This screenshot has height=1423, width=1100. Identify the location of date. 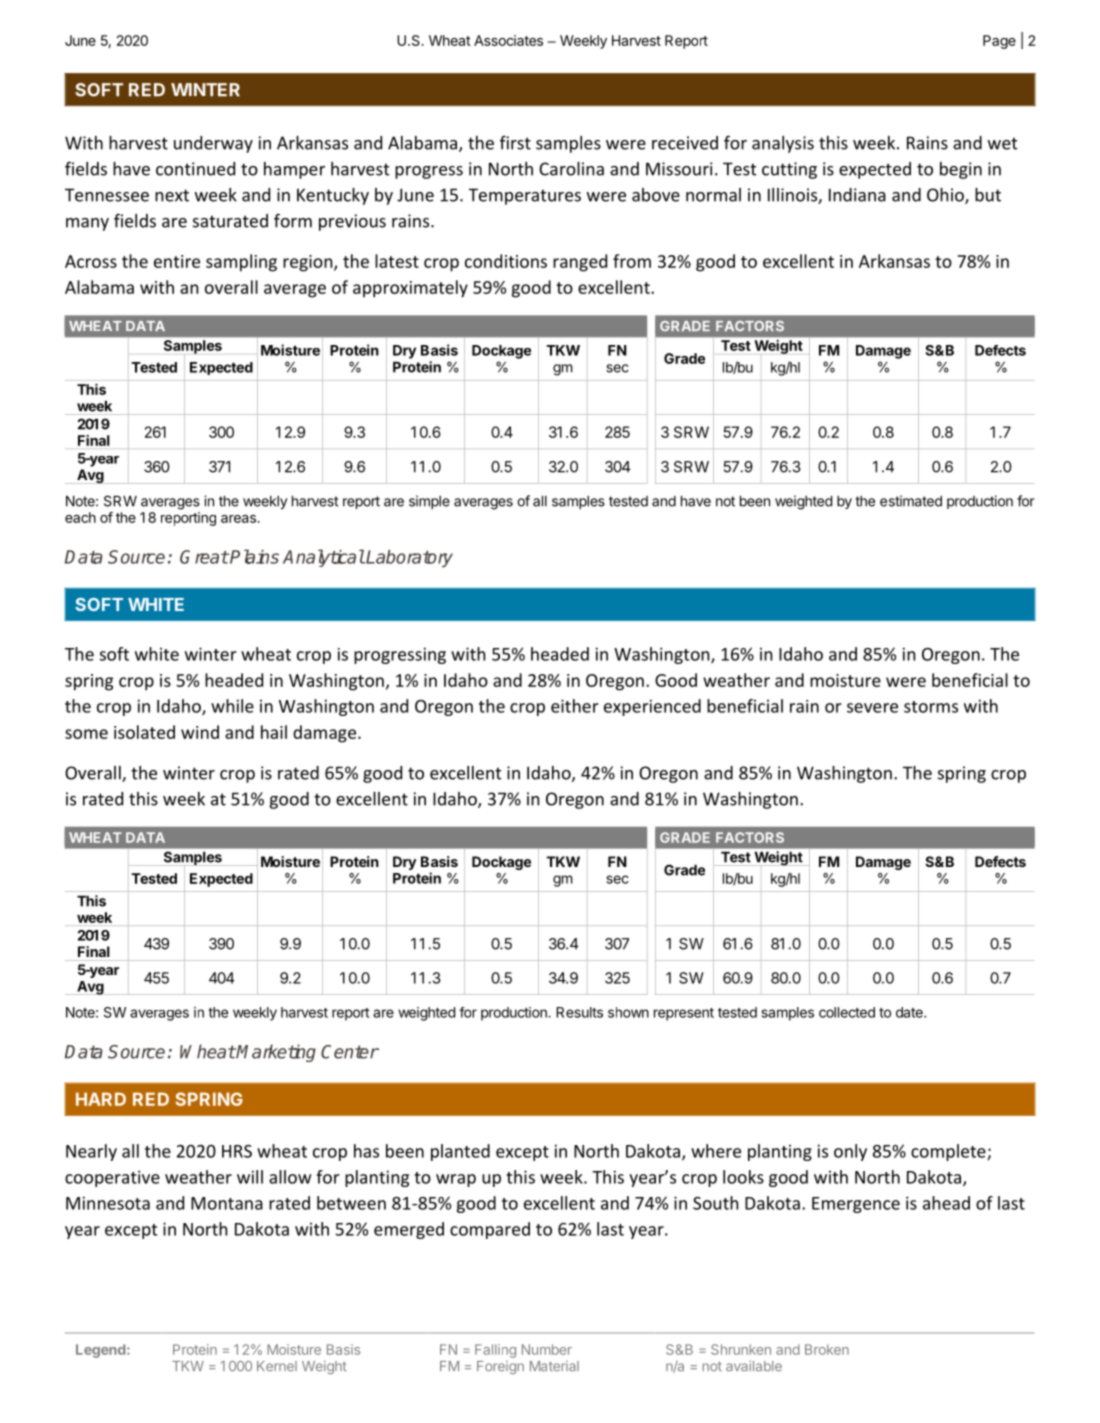
(910, 1012).
